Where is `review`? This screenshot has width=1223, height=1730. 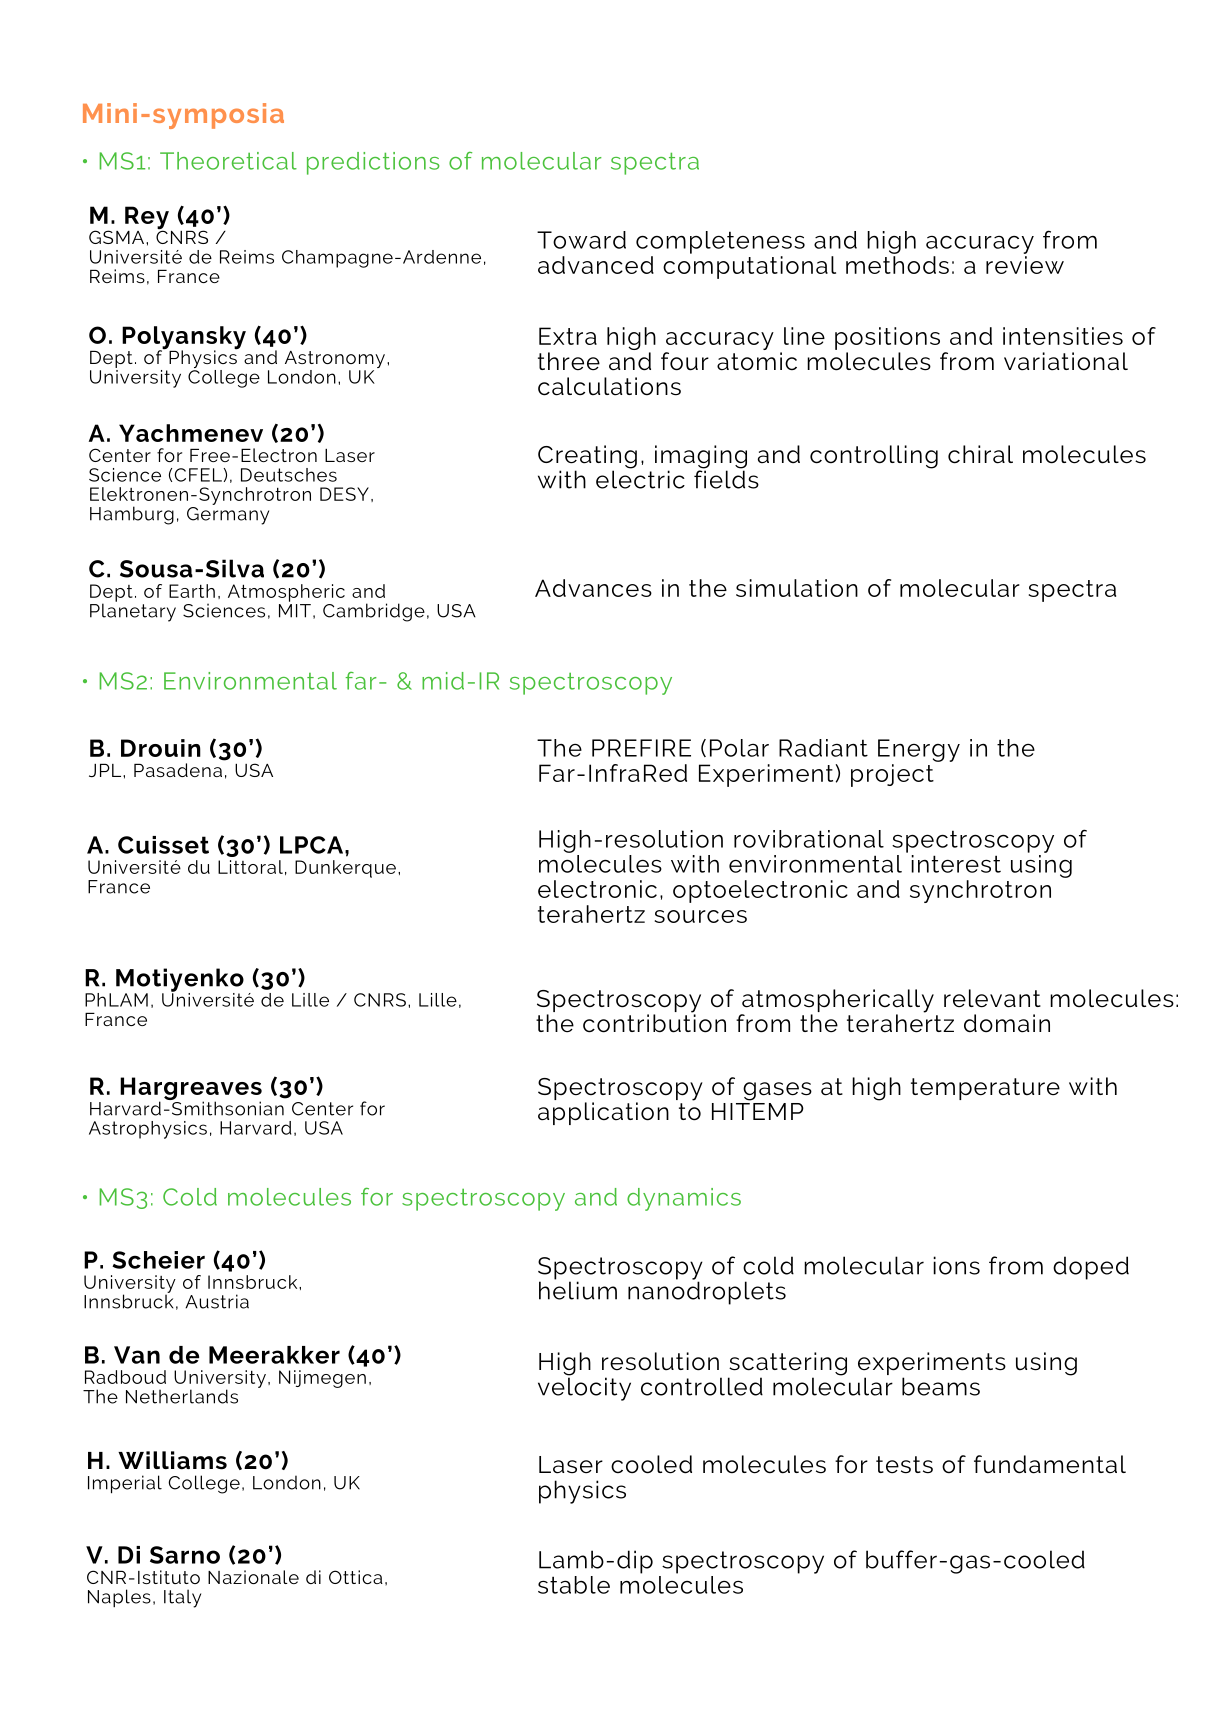 review is located at coordinates (1025, 263).
